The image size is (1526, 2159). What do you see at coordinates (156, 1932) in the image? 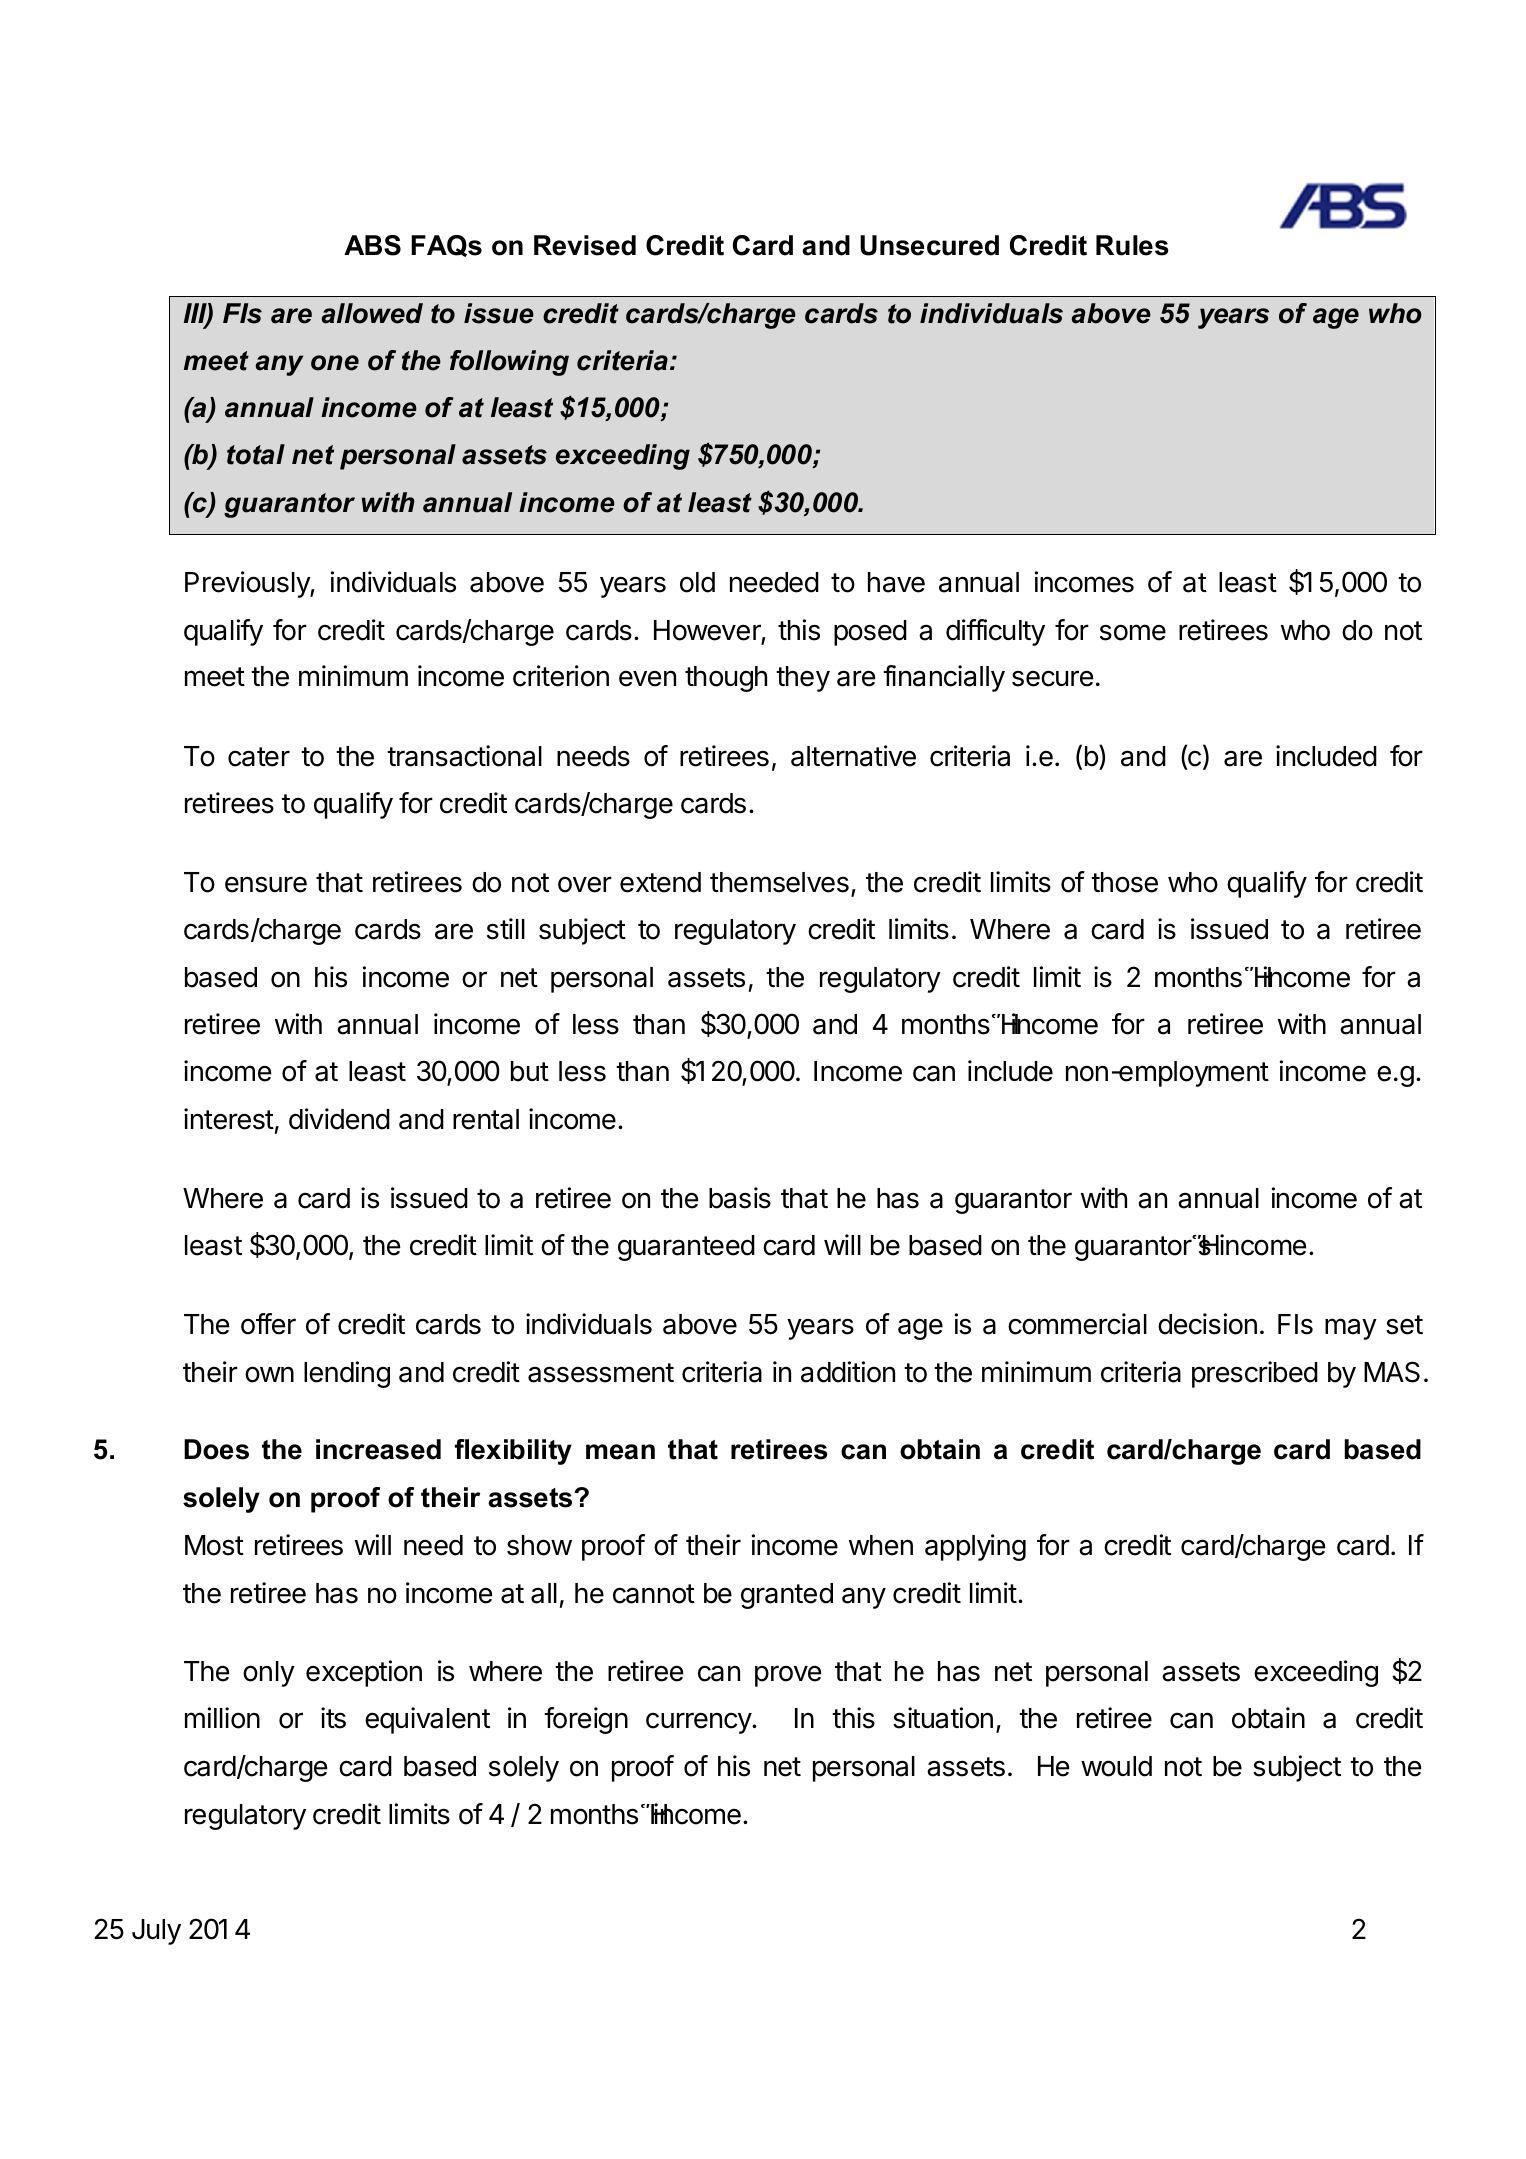
I see `July` at bounding box center [156, 1932].
